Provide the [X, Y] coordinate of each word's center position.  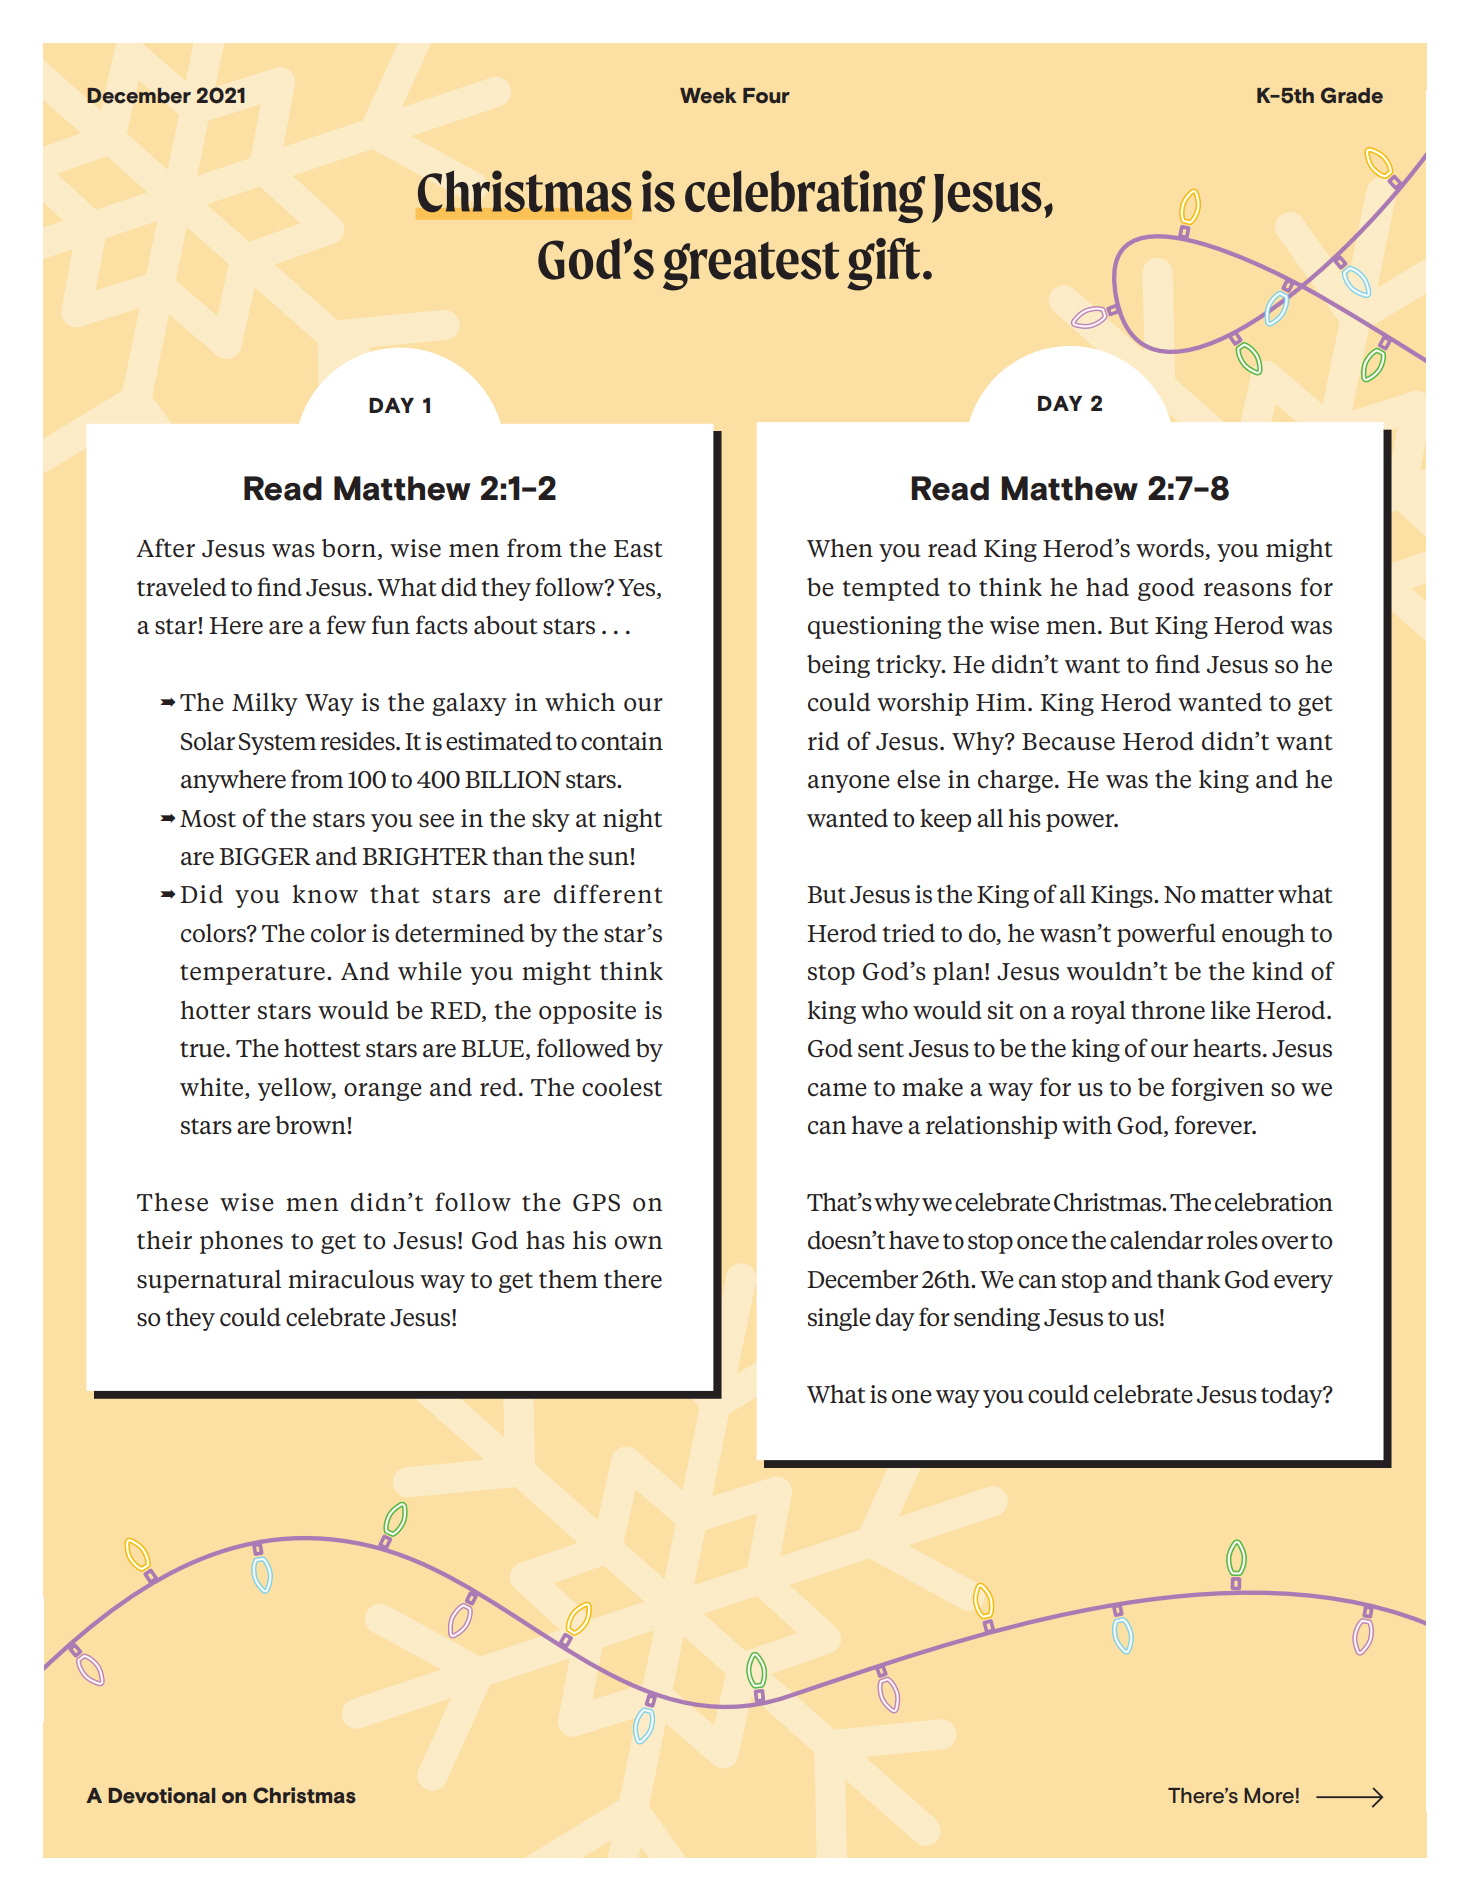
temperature [252, 974]
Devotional [161, 1795]
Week [708, 96]
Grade [1352, 95]
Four [766, 96]
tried [909, 933]
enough [1263, 935]
